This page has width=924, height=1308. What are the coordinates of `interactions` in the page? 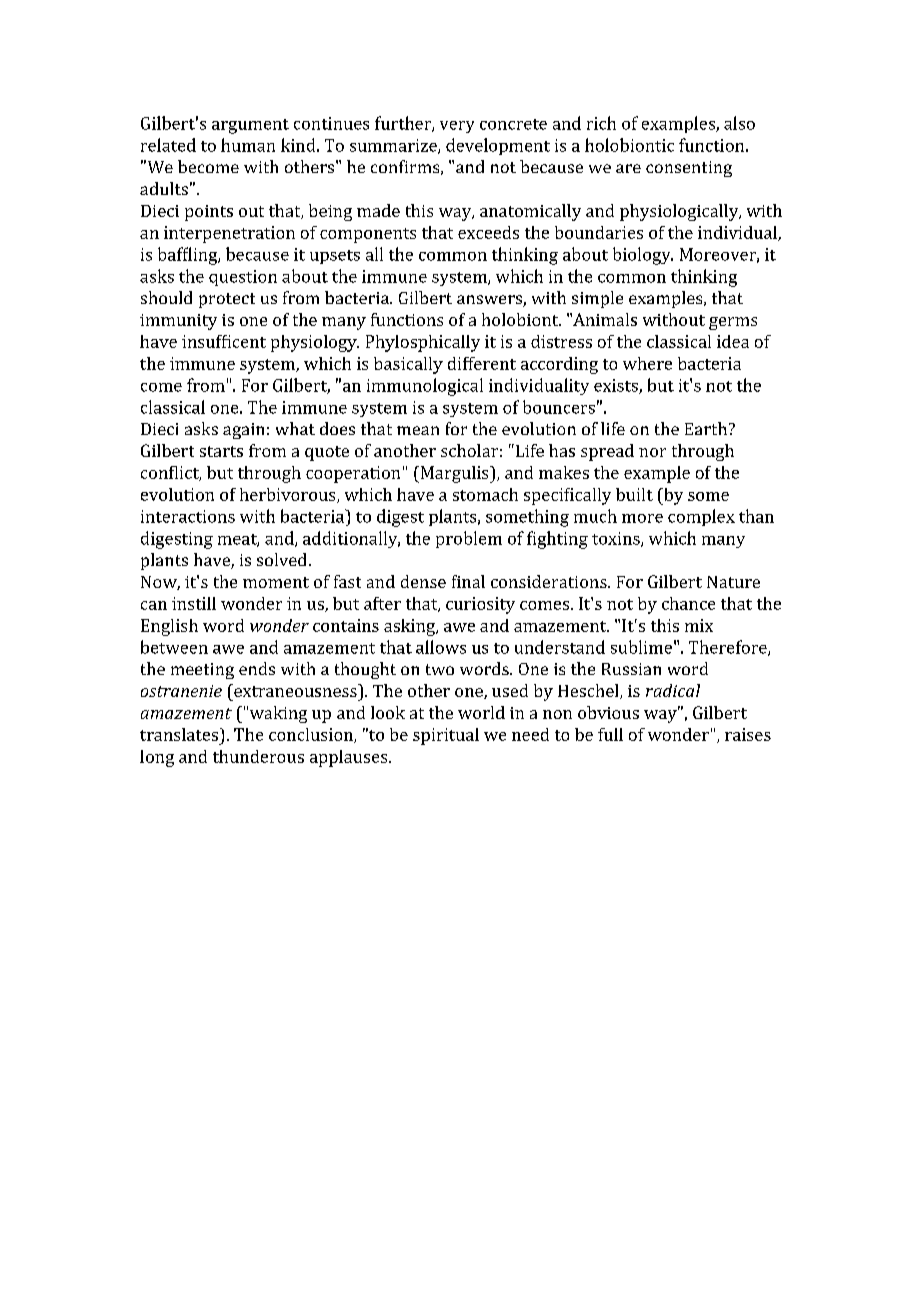 It's located at (188, 516).
